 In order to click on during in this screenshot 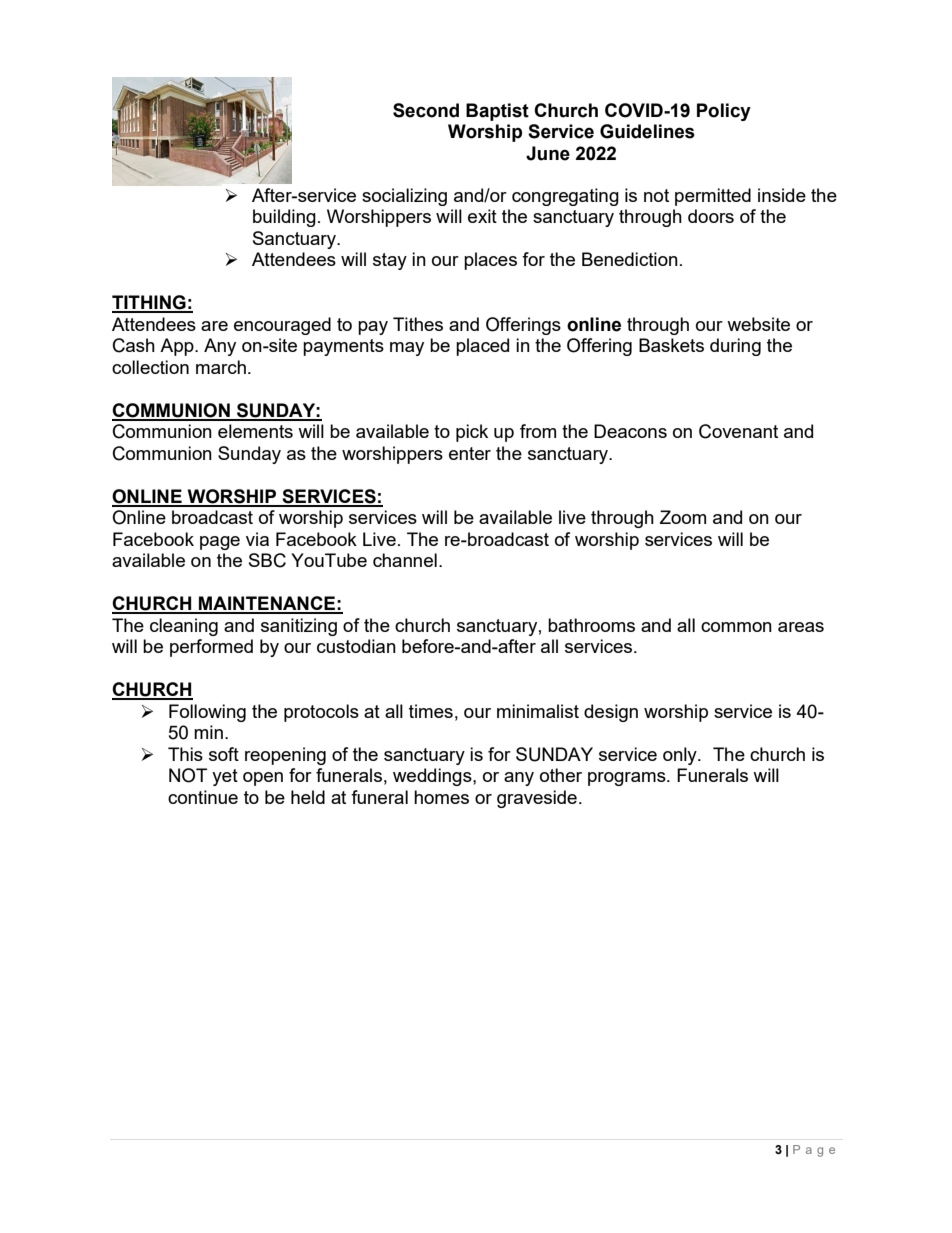, I will do `click(735, 347)`.
